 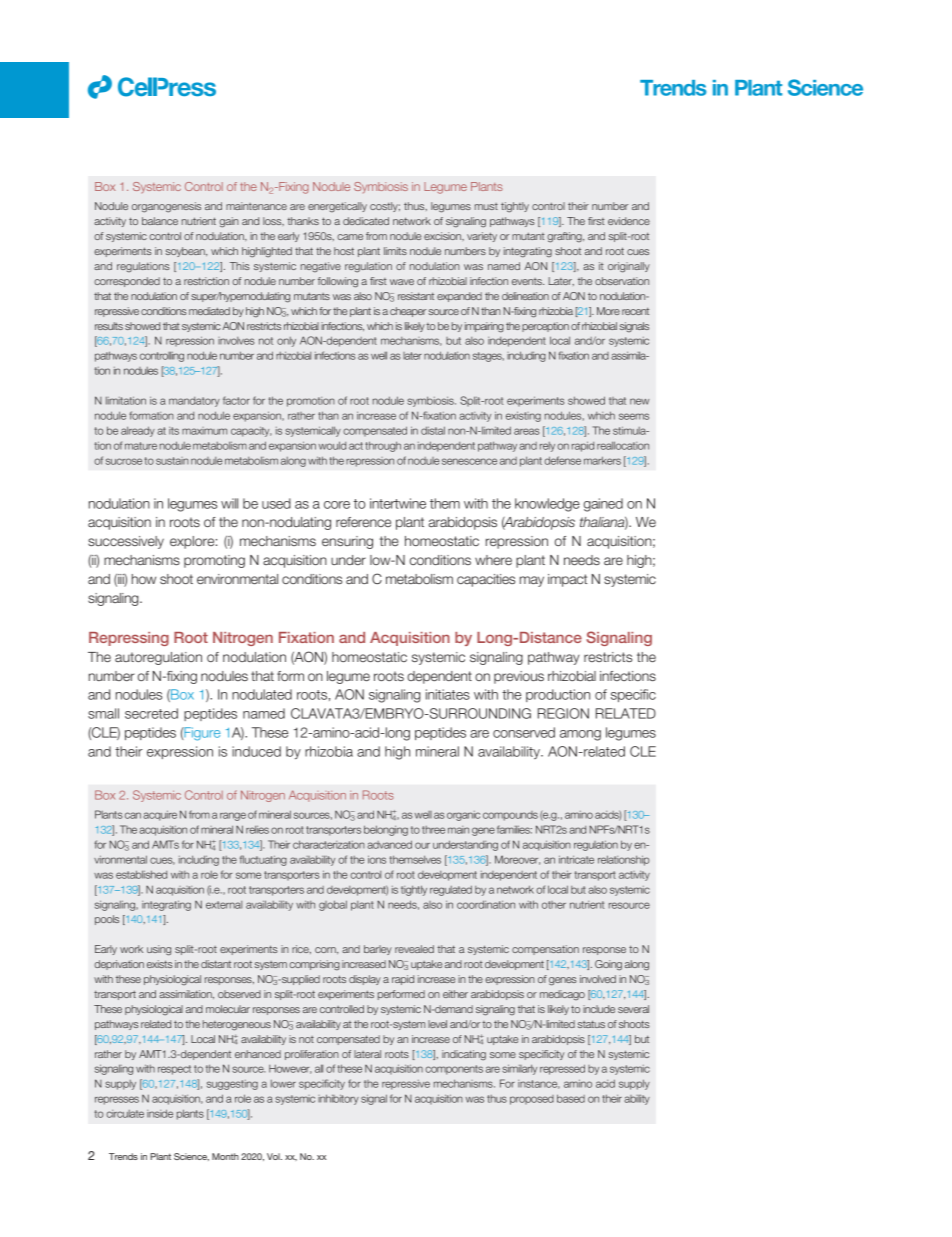 What do you see at coordinates (160, 1113) in the page?
I see `inside` at bounding box center [160, 1113].
